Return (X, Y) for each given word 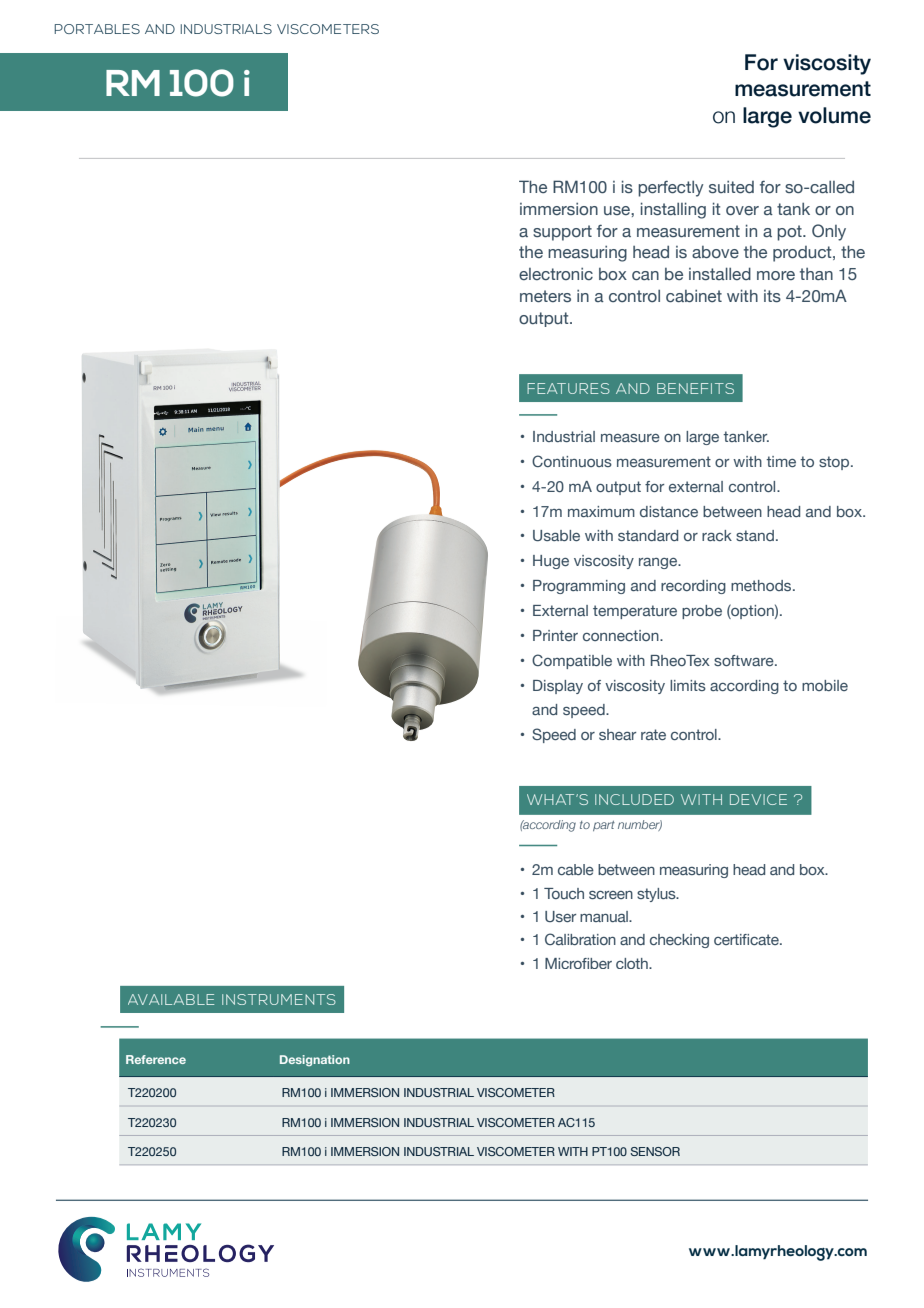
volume (834, 115)
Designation (315, 1060)
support (562, 233)
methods (762, 585)
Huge (551, 562)
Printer (555, 635)
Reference (156, 1059)
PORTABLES (97, 29)
